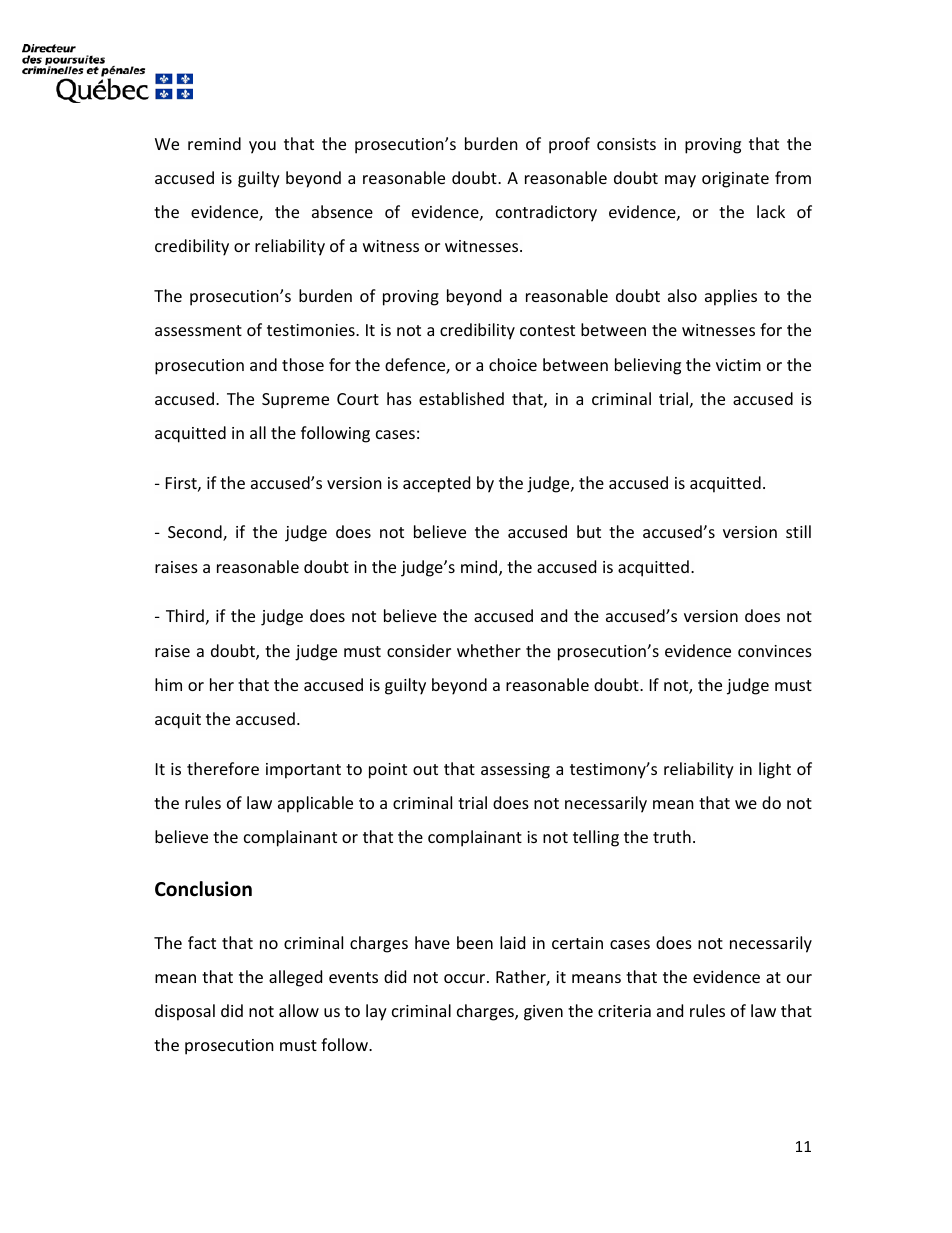 The image size is (952, 1233). Describe the element at coordinates (546, 213) in the screenshot. I see `contradictory` at that location.
